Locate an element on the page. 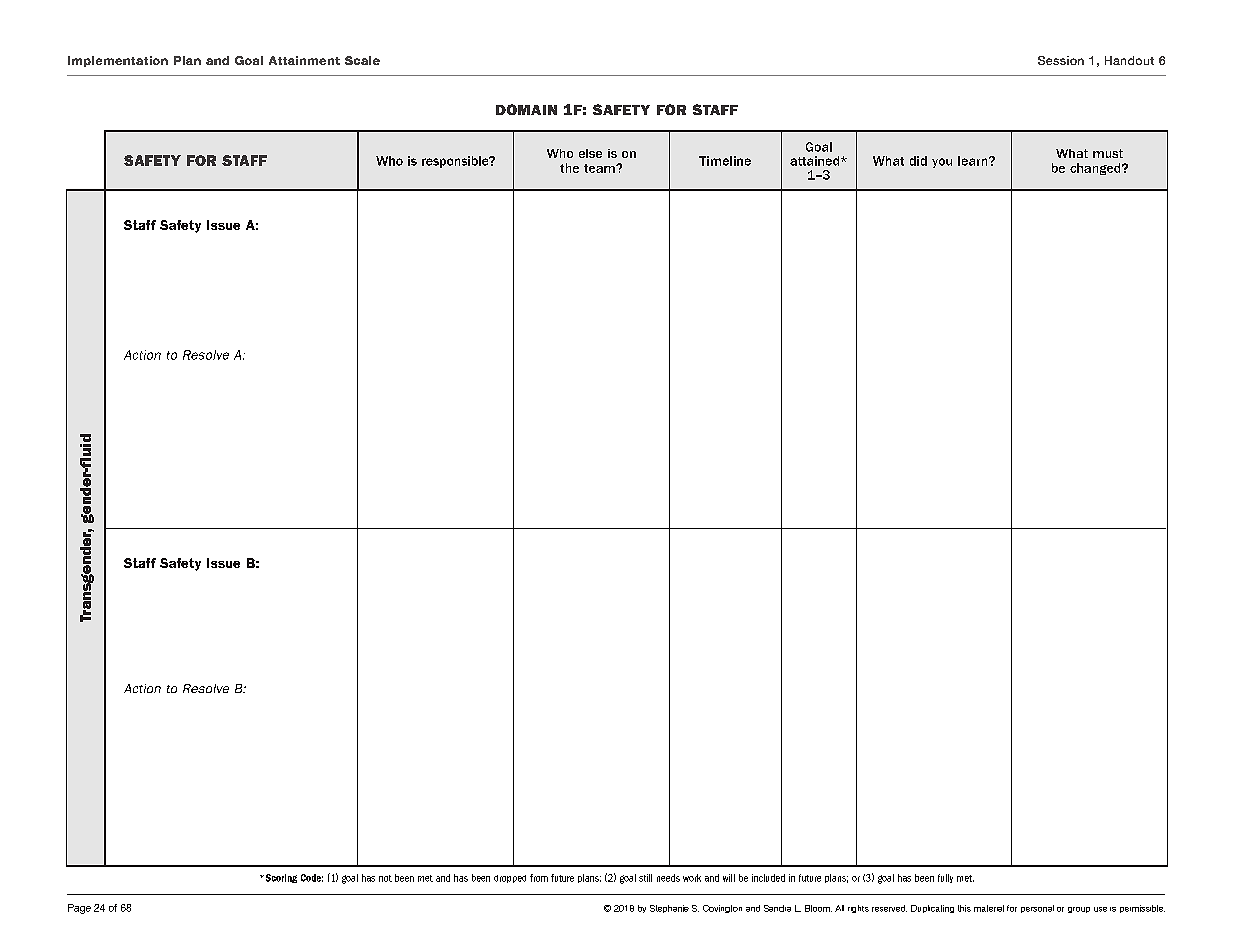 This document has width=1233, height=952. fully is located at coordinates (945, 878).
